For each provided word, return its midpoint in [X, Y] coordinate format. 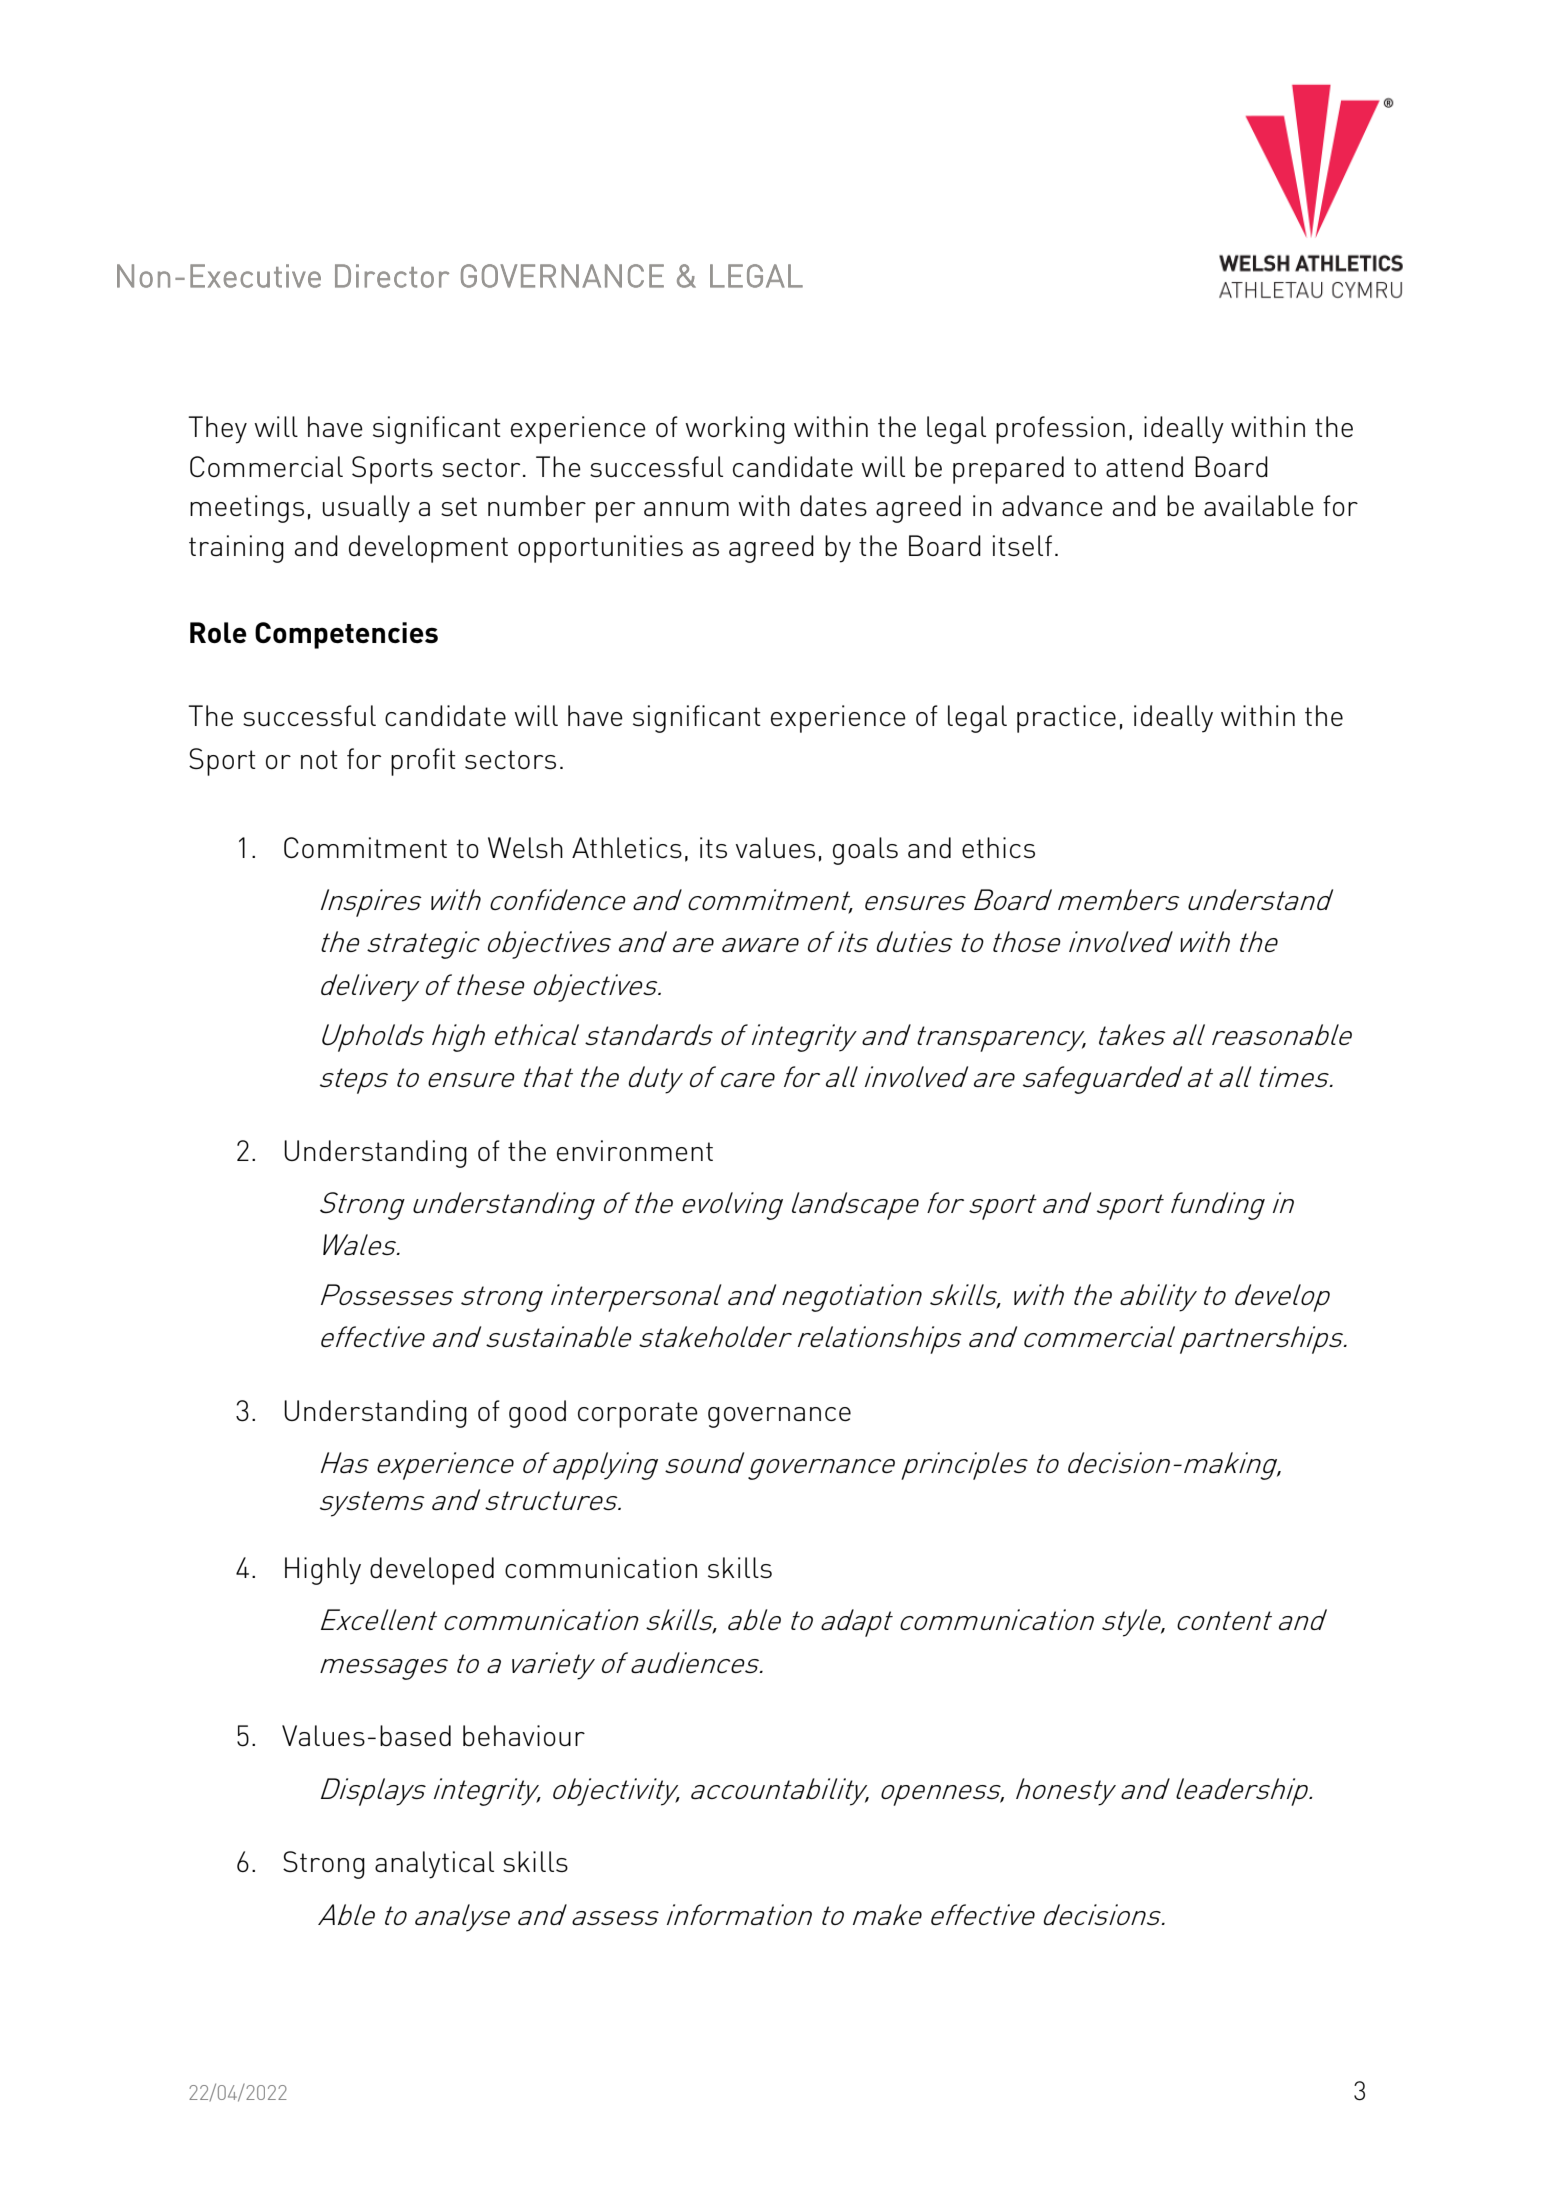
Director [392, 276]
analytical [434, 1865]
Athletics [627, 847]
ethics [998, 847]
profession [1060, 430]
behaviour [524, 1735]
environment [635, 1150]
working [735, 430]
